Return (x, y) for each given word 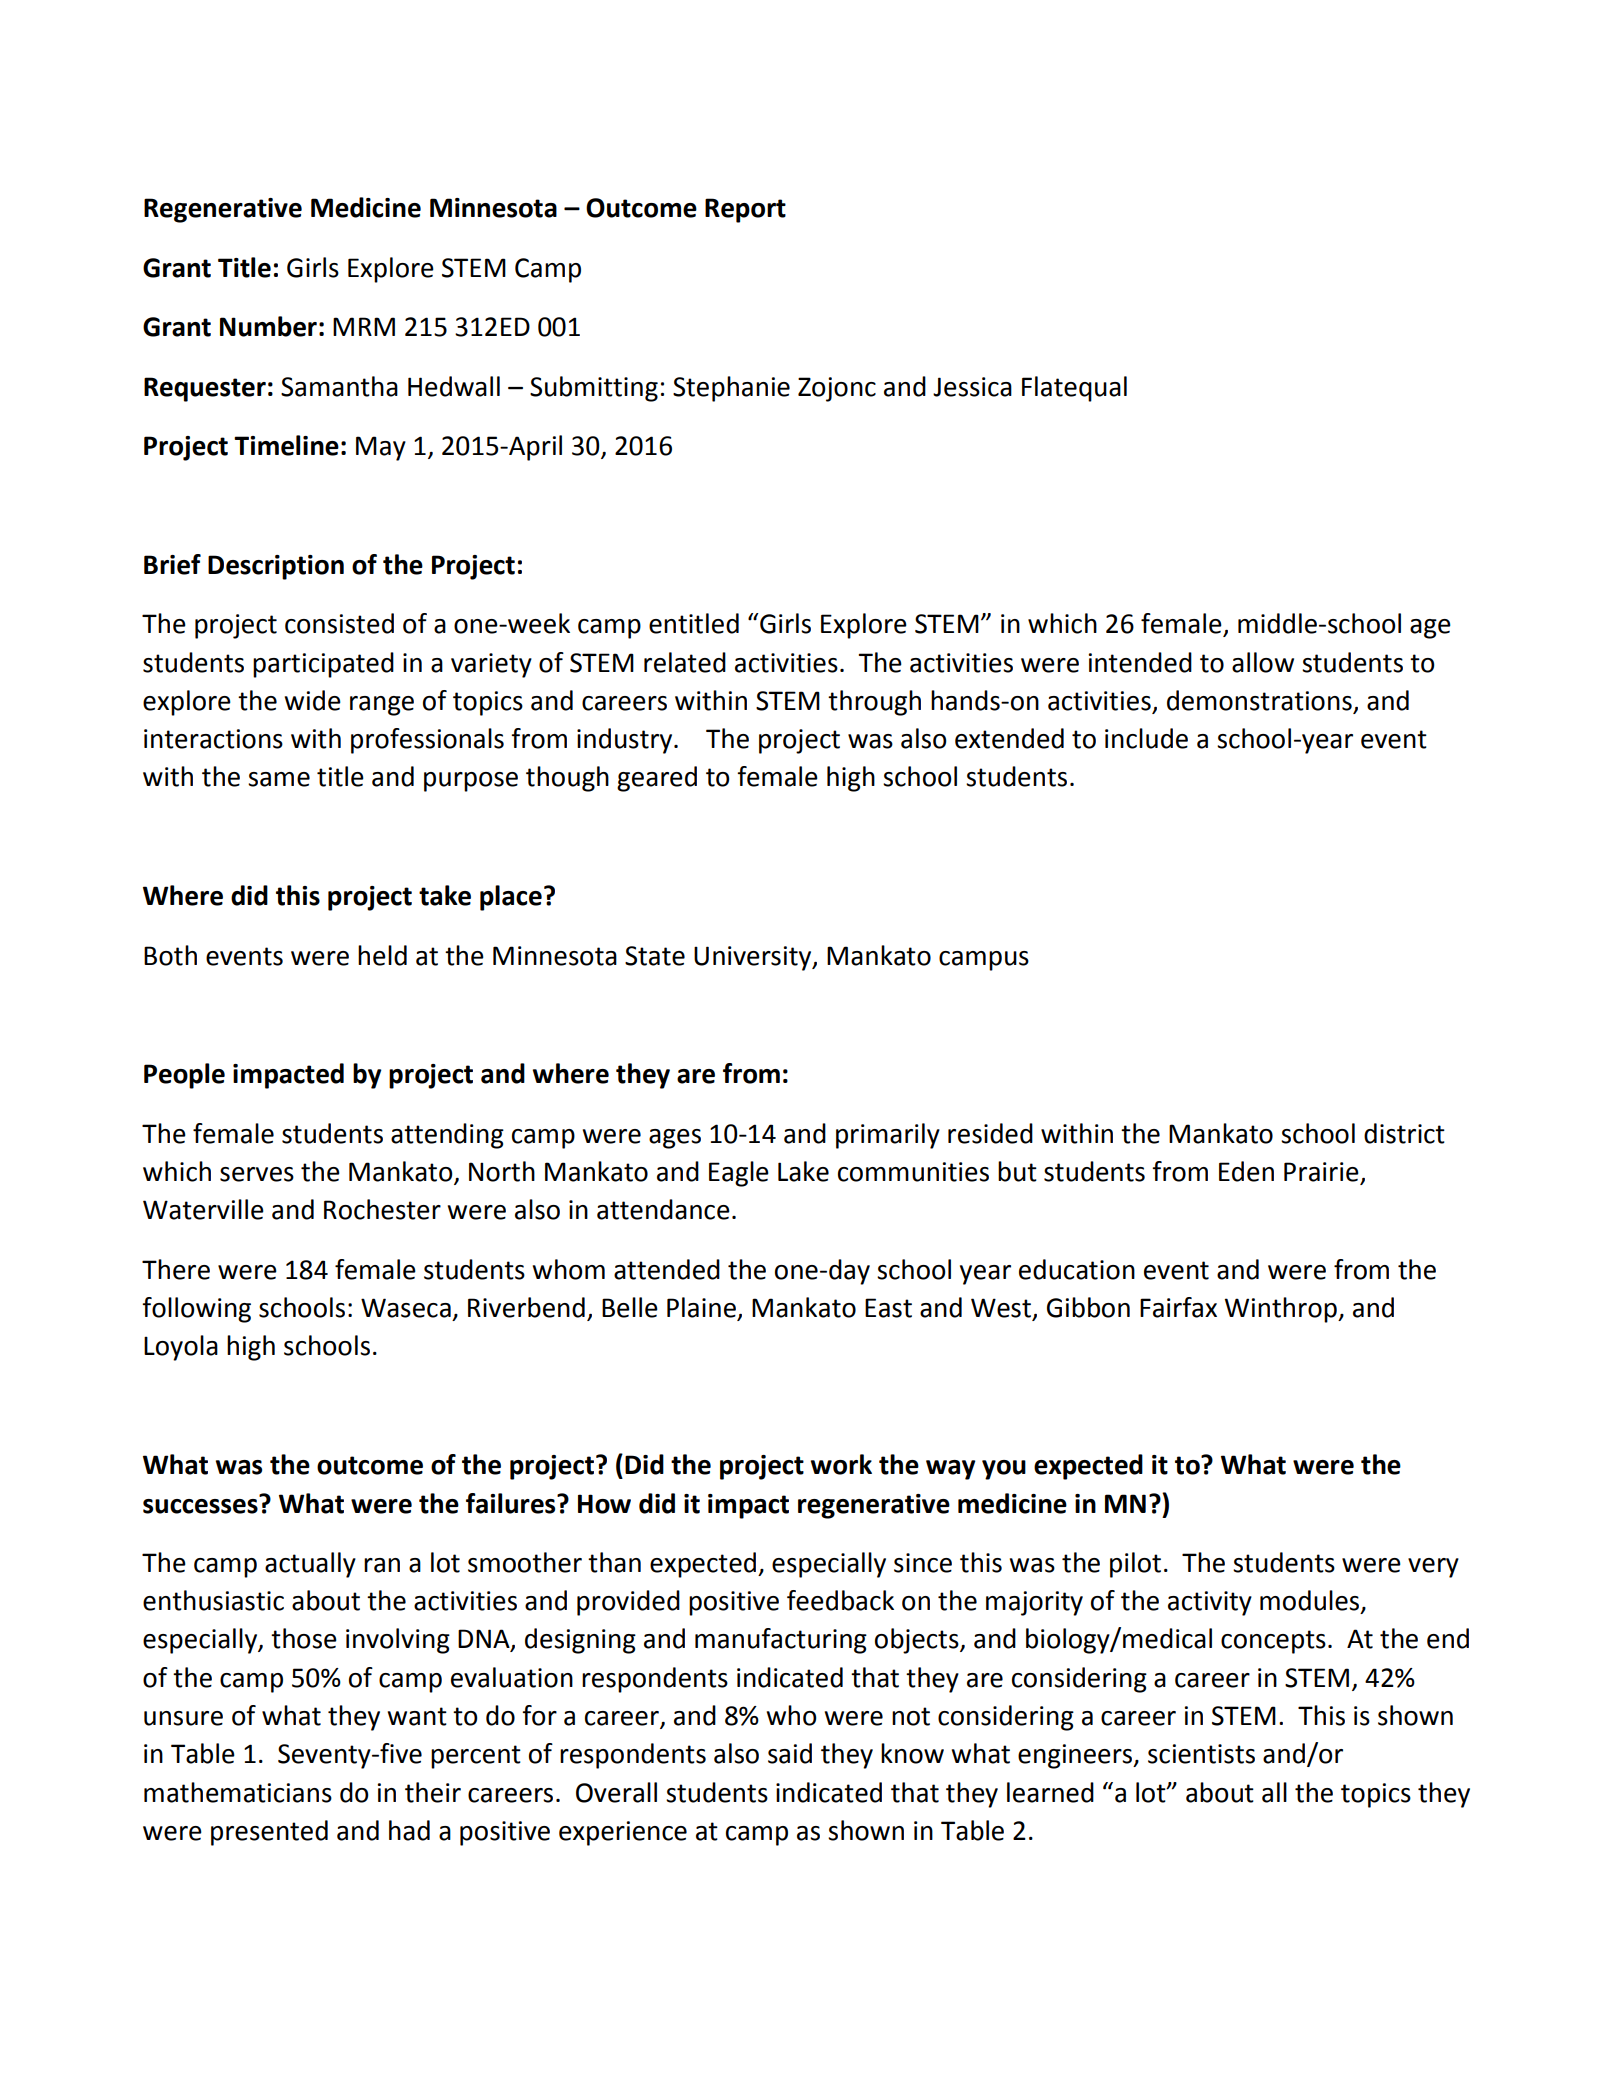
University (754, 958)
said (790, 1753)
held (382, 955)
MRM (364, 326)
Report (745, 210)
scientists (1201, 1754)
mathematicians (238, 1792)
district (1404, 1133)
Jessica (972, 387)
